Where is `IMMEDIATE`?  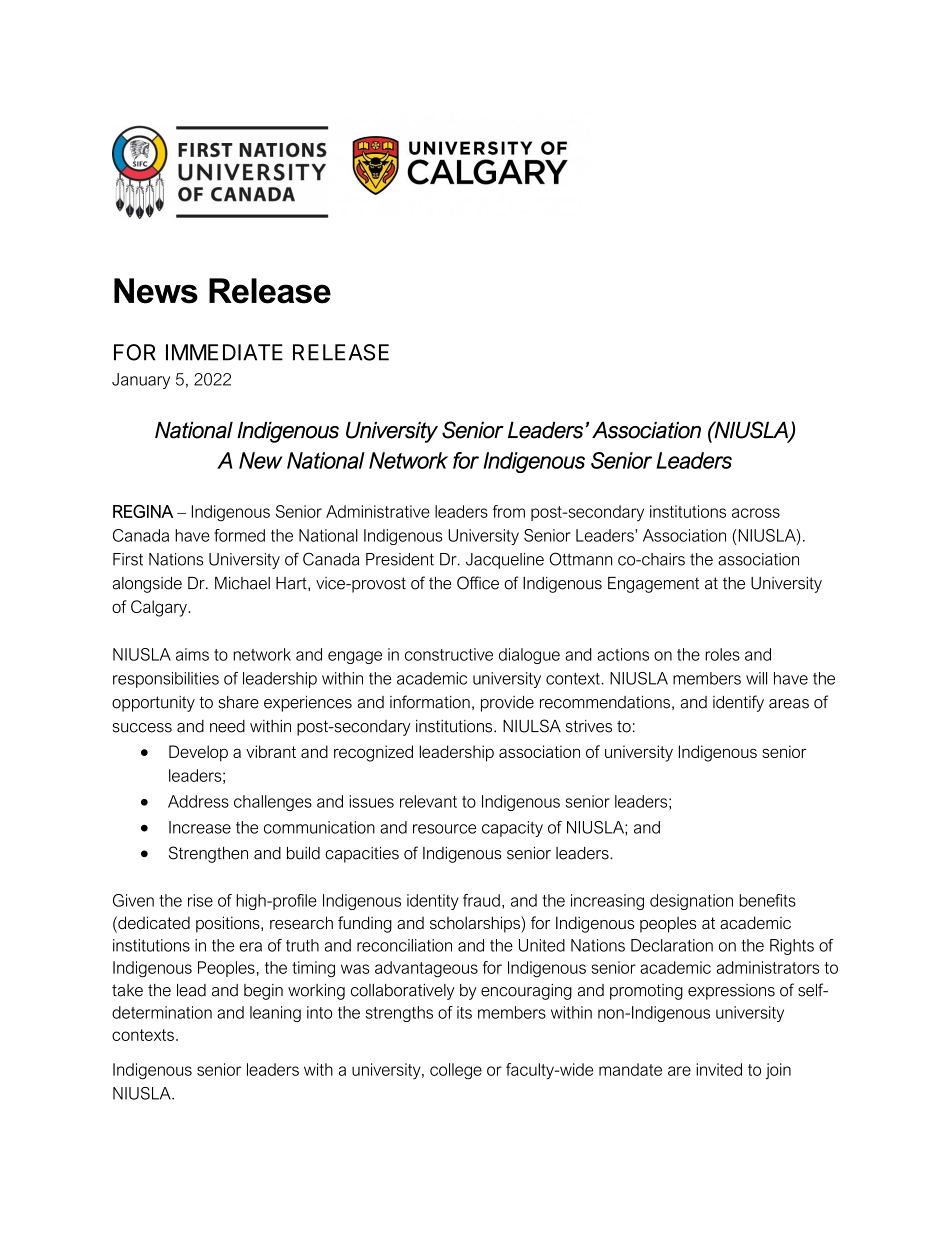
IMMEDIATE is located at coordinates (224, 352).
